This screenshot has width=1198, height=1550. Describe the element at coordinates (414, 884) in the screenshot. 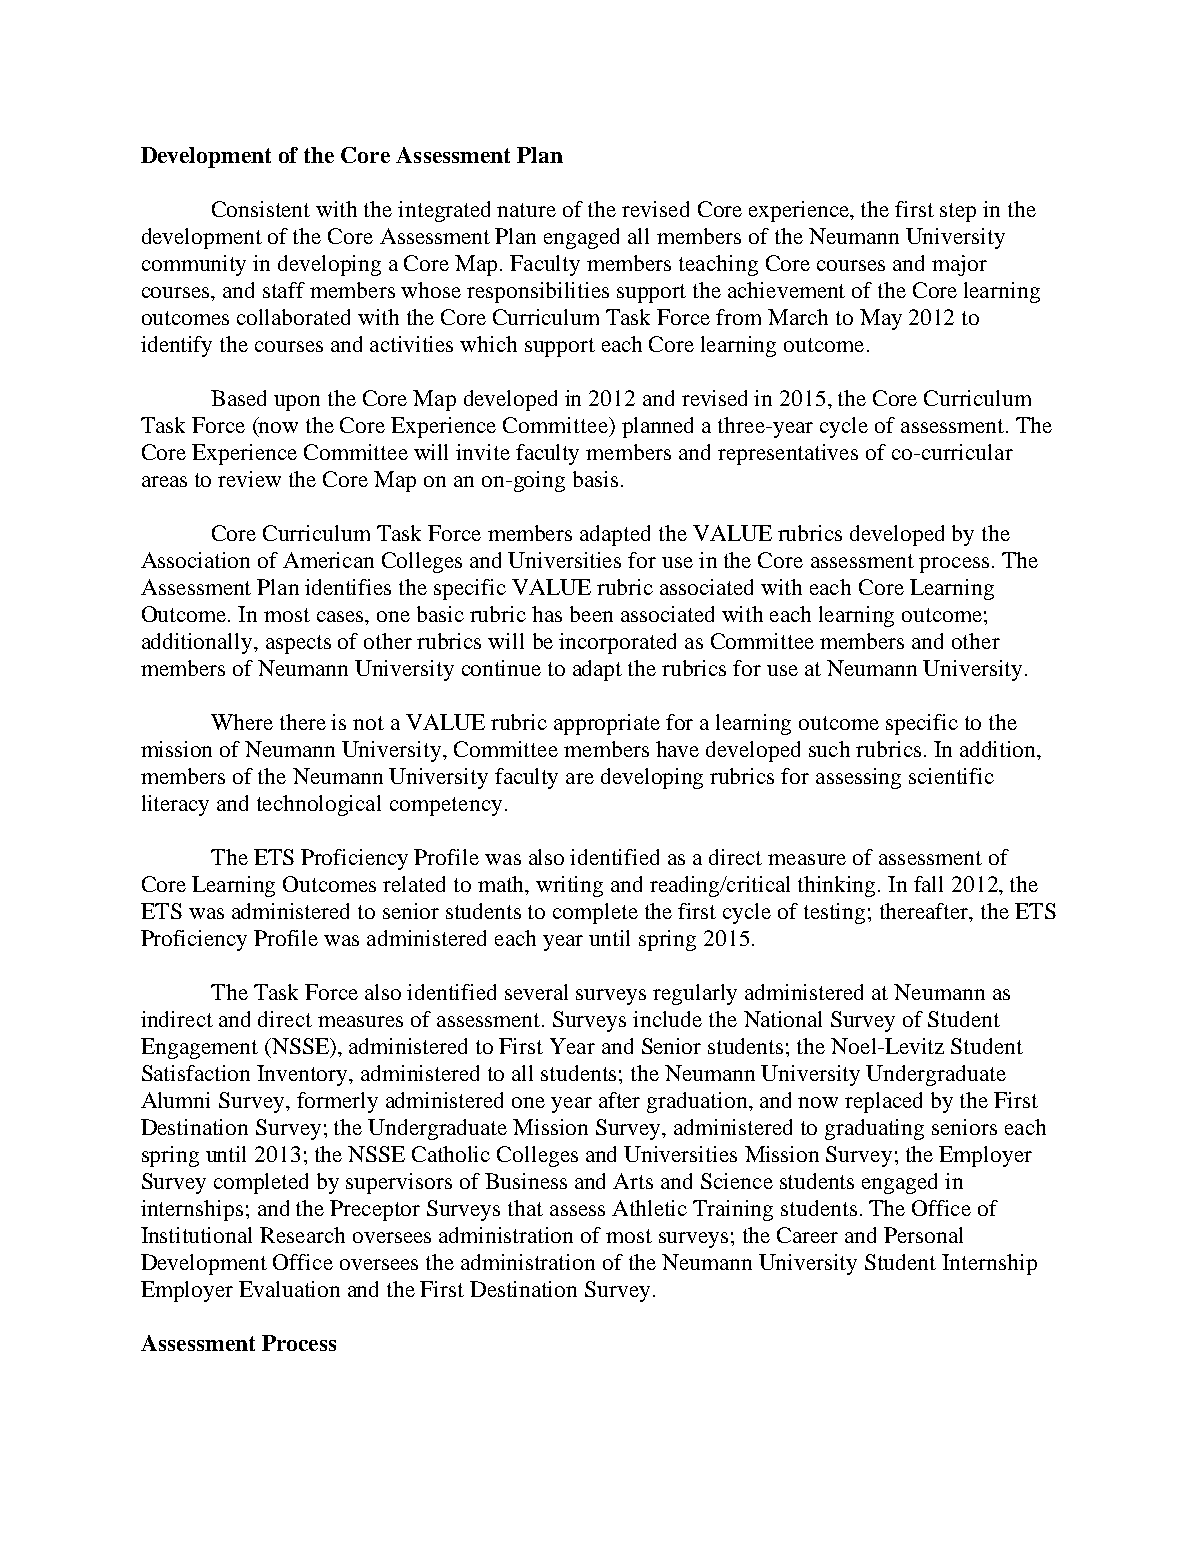

I see `related` at that location.
